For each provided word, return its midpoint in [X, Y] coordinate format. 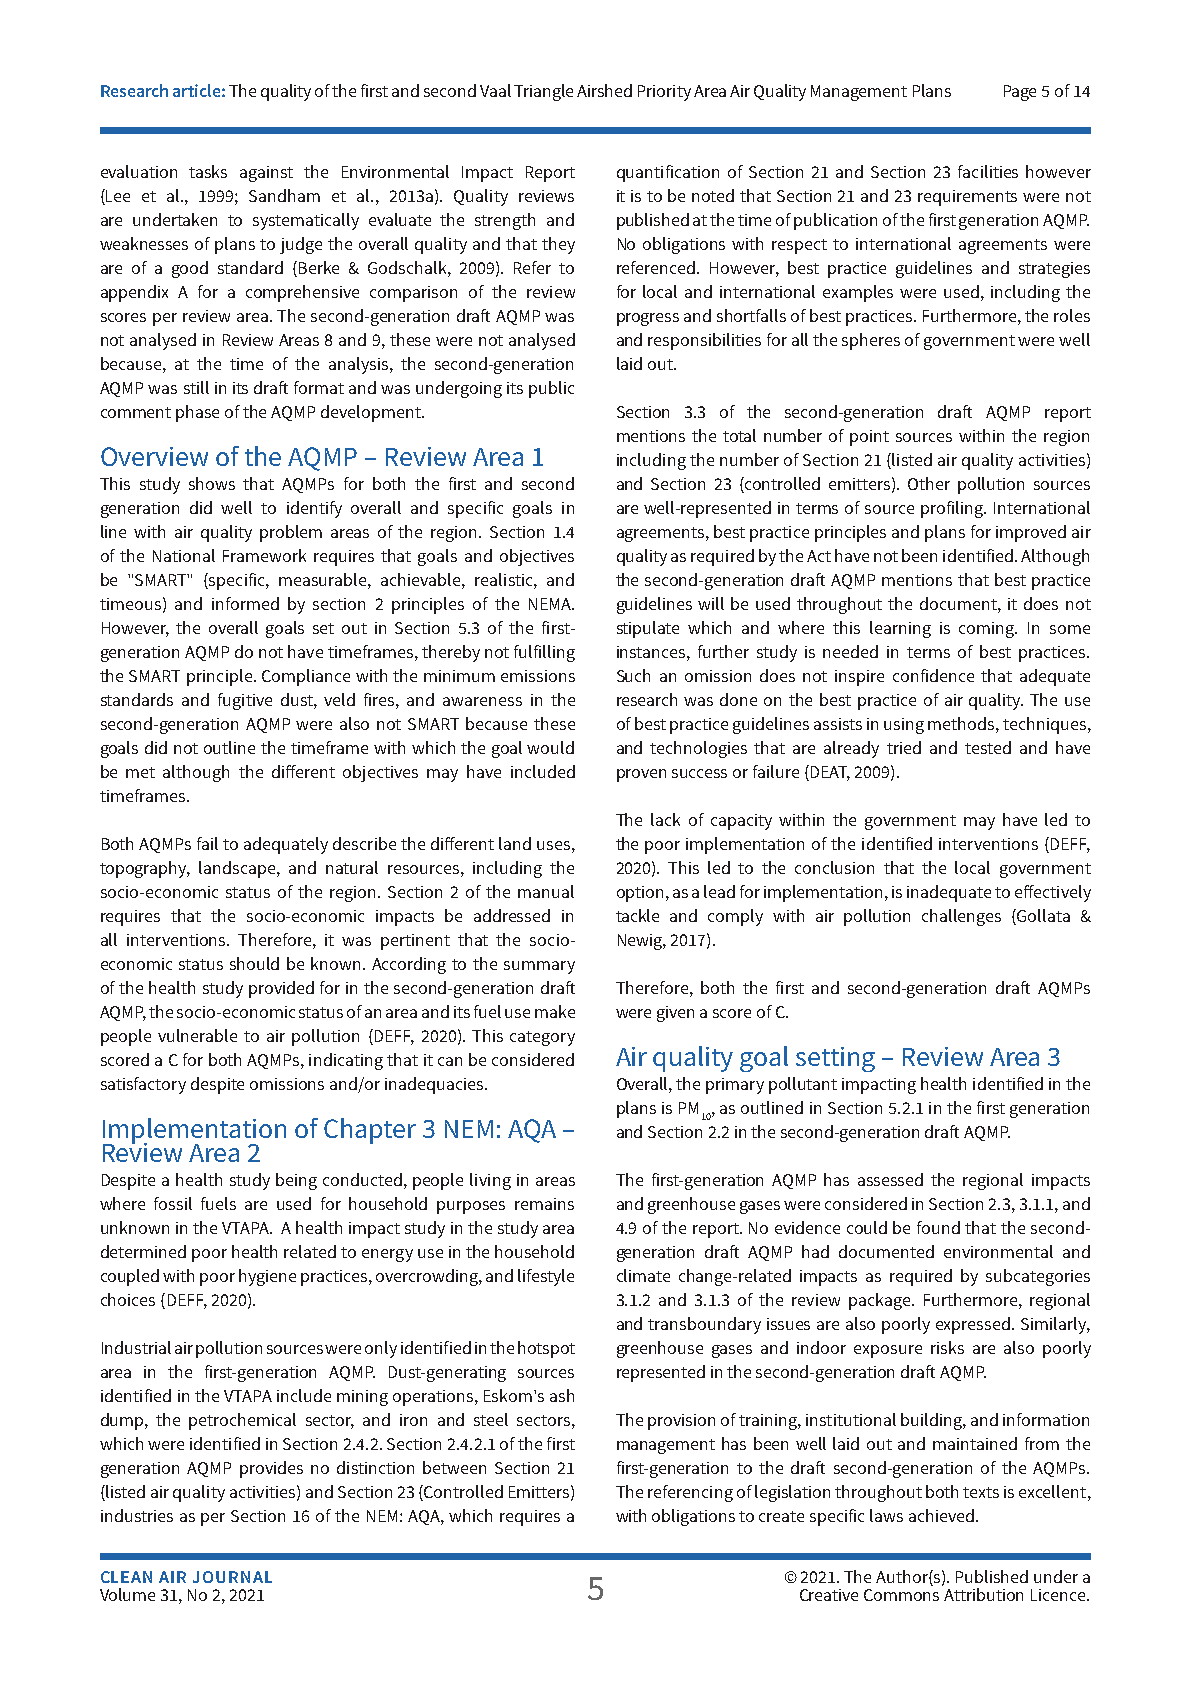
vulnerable [197, 1035]
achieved [941, 1515]
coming [988, 630]
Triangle [543, 92]
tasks [208, 171]
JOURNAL [232, 1577]
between [454, 1467]
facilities [988, 171]
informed [245, 603]
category [542, 1038]
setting [835, 1059]
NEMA [551, 604]
